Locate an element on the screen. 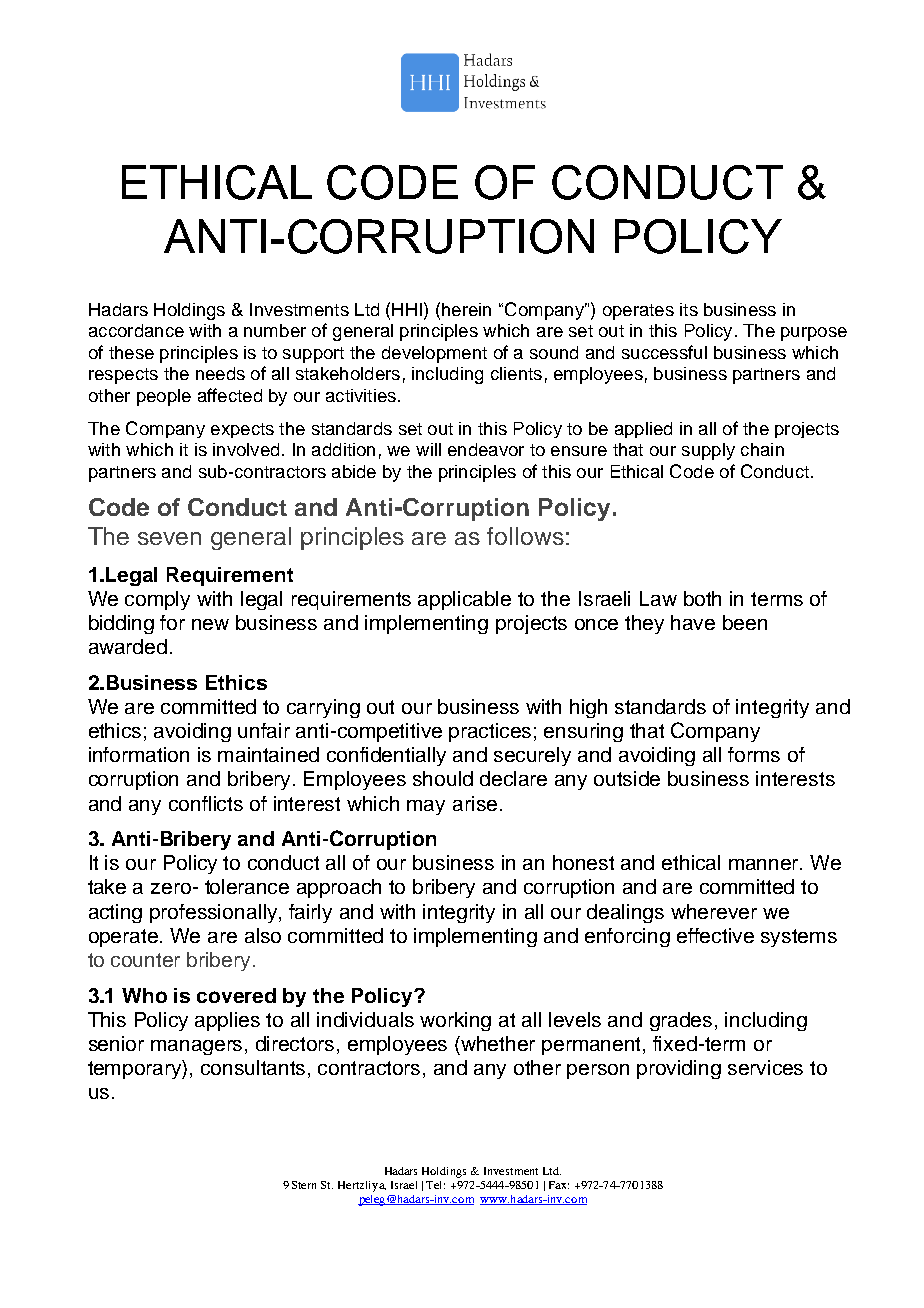 This screenshot has width=924, height=1308. been is located at coordinates (745, 622).
